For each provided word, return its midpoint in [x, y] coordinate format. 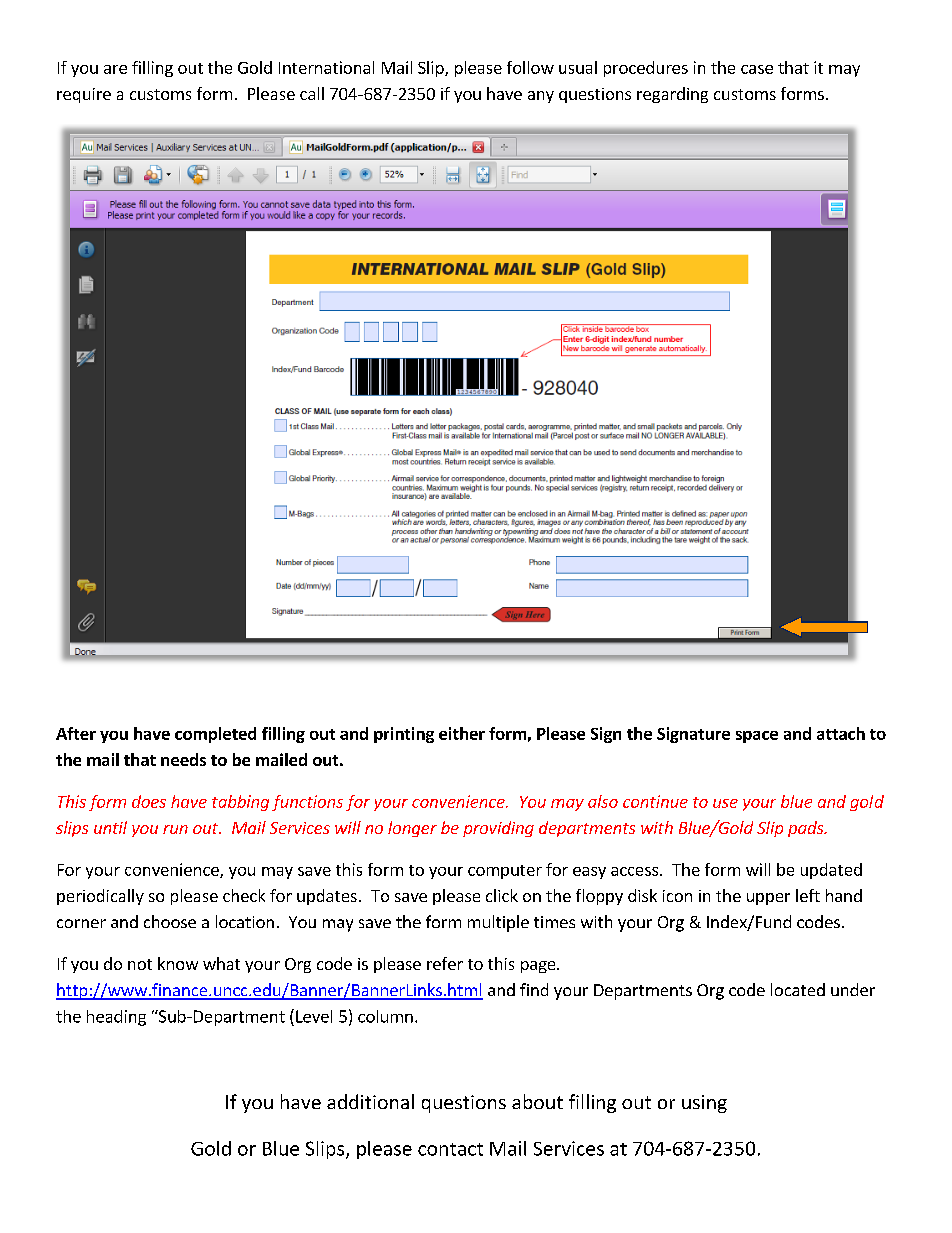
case [757, 69]
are [115, 69]
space [757, 737]
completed [215, 735]
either [462, 733]
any [541, 97]
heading [116, 1018]
